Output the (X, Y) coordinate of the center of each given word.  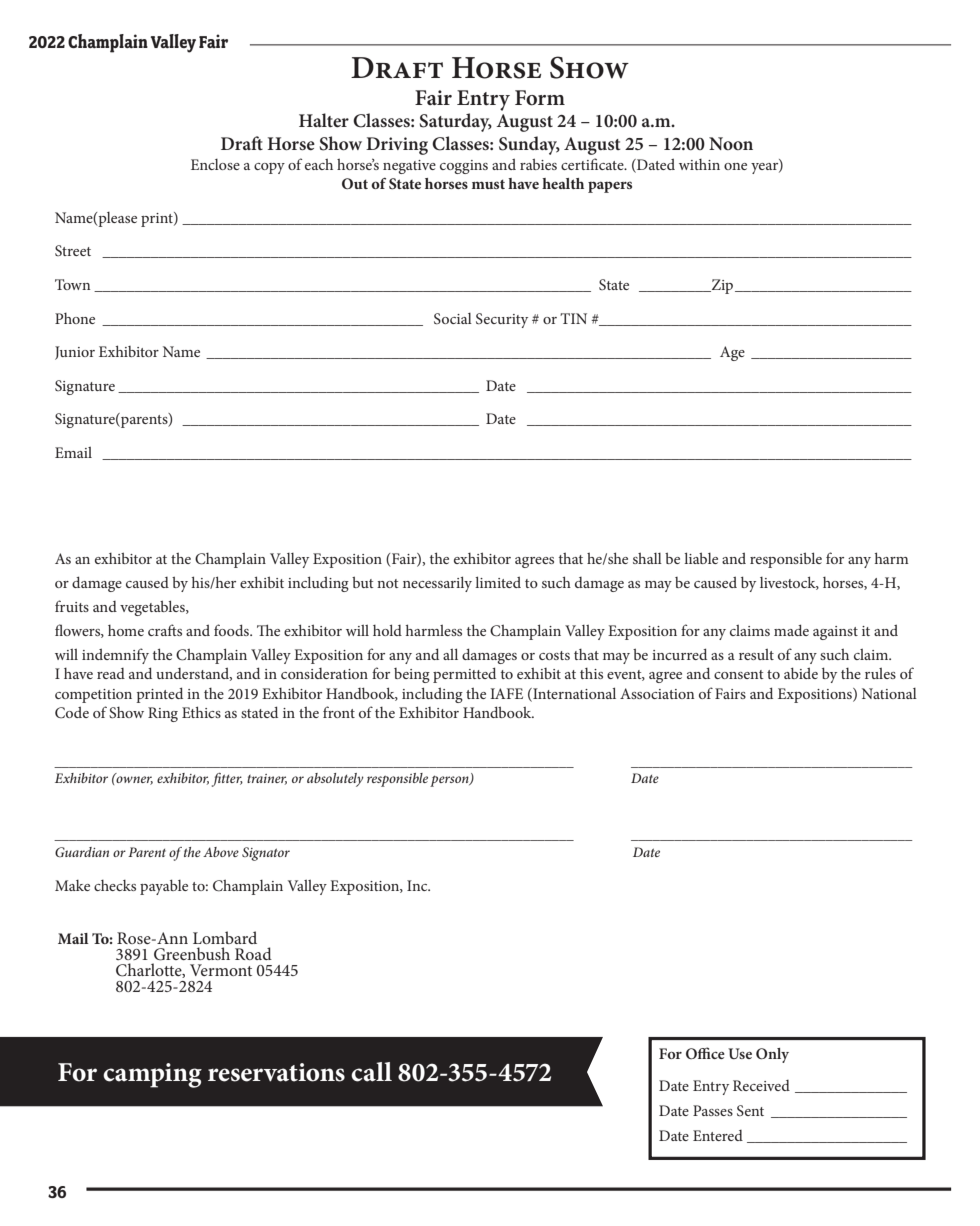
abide (801, 673)
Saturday (456, 122)
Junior (75, 353)
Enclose (215, 164)
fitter (227, 780)
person (450, 781)
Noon (731, 143)
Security (502, 320)
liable (701, 558)
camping (152, 1075)
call (371, 1072)
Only (772, 1055)
